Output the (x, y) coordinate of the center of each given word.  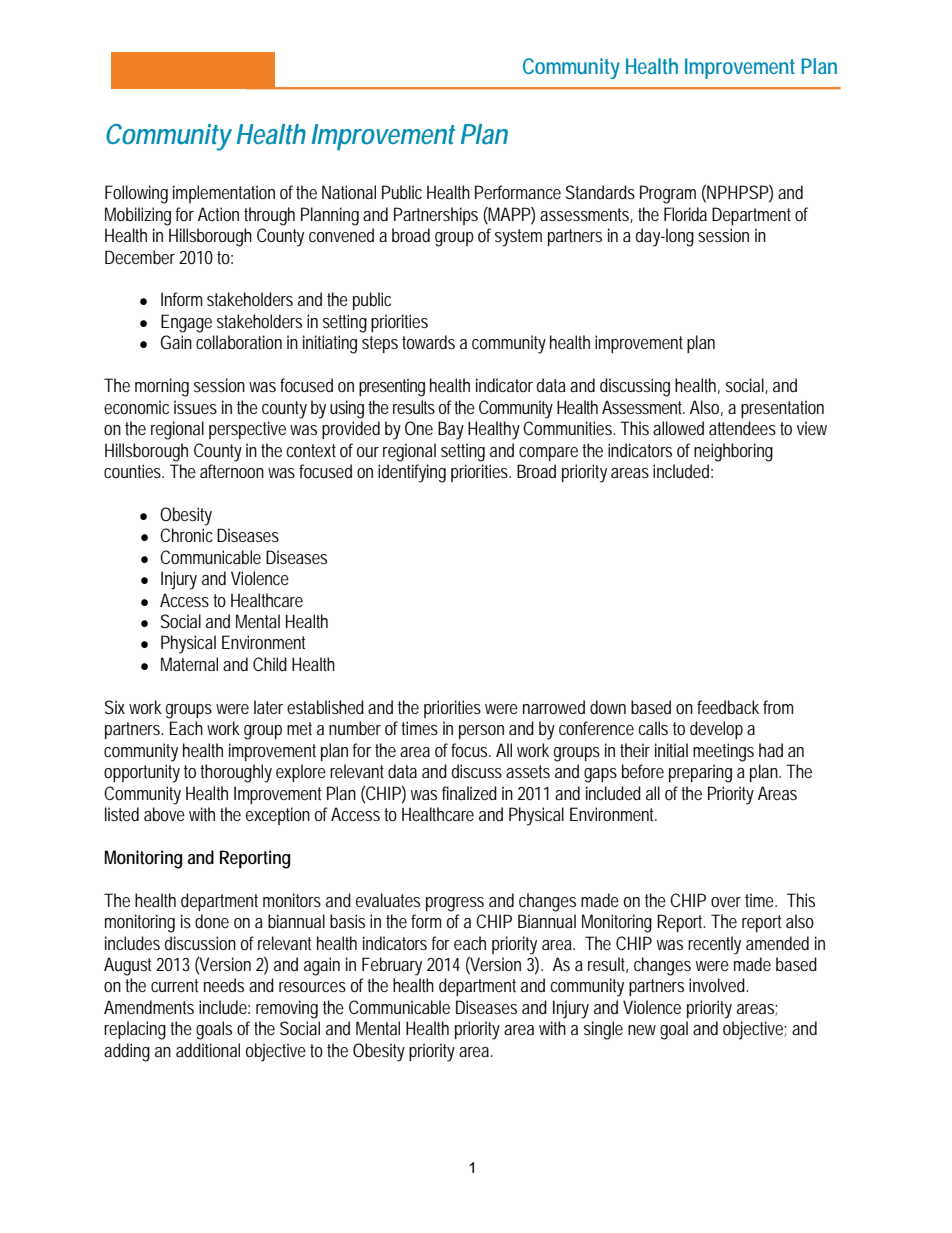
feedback (728, 707)
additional (208, 1050)
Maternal (189, 664)
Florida (685, 214)
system (518, 238)
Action (218, 214)
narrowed (554, 707)
